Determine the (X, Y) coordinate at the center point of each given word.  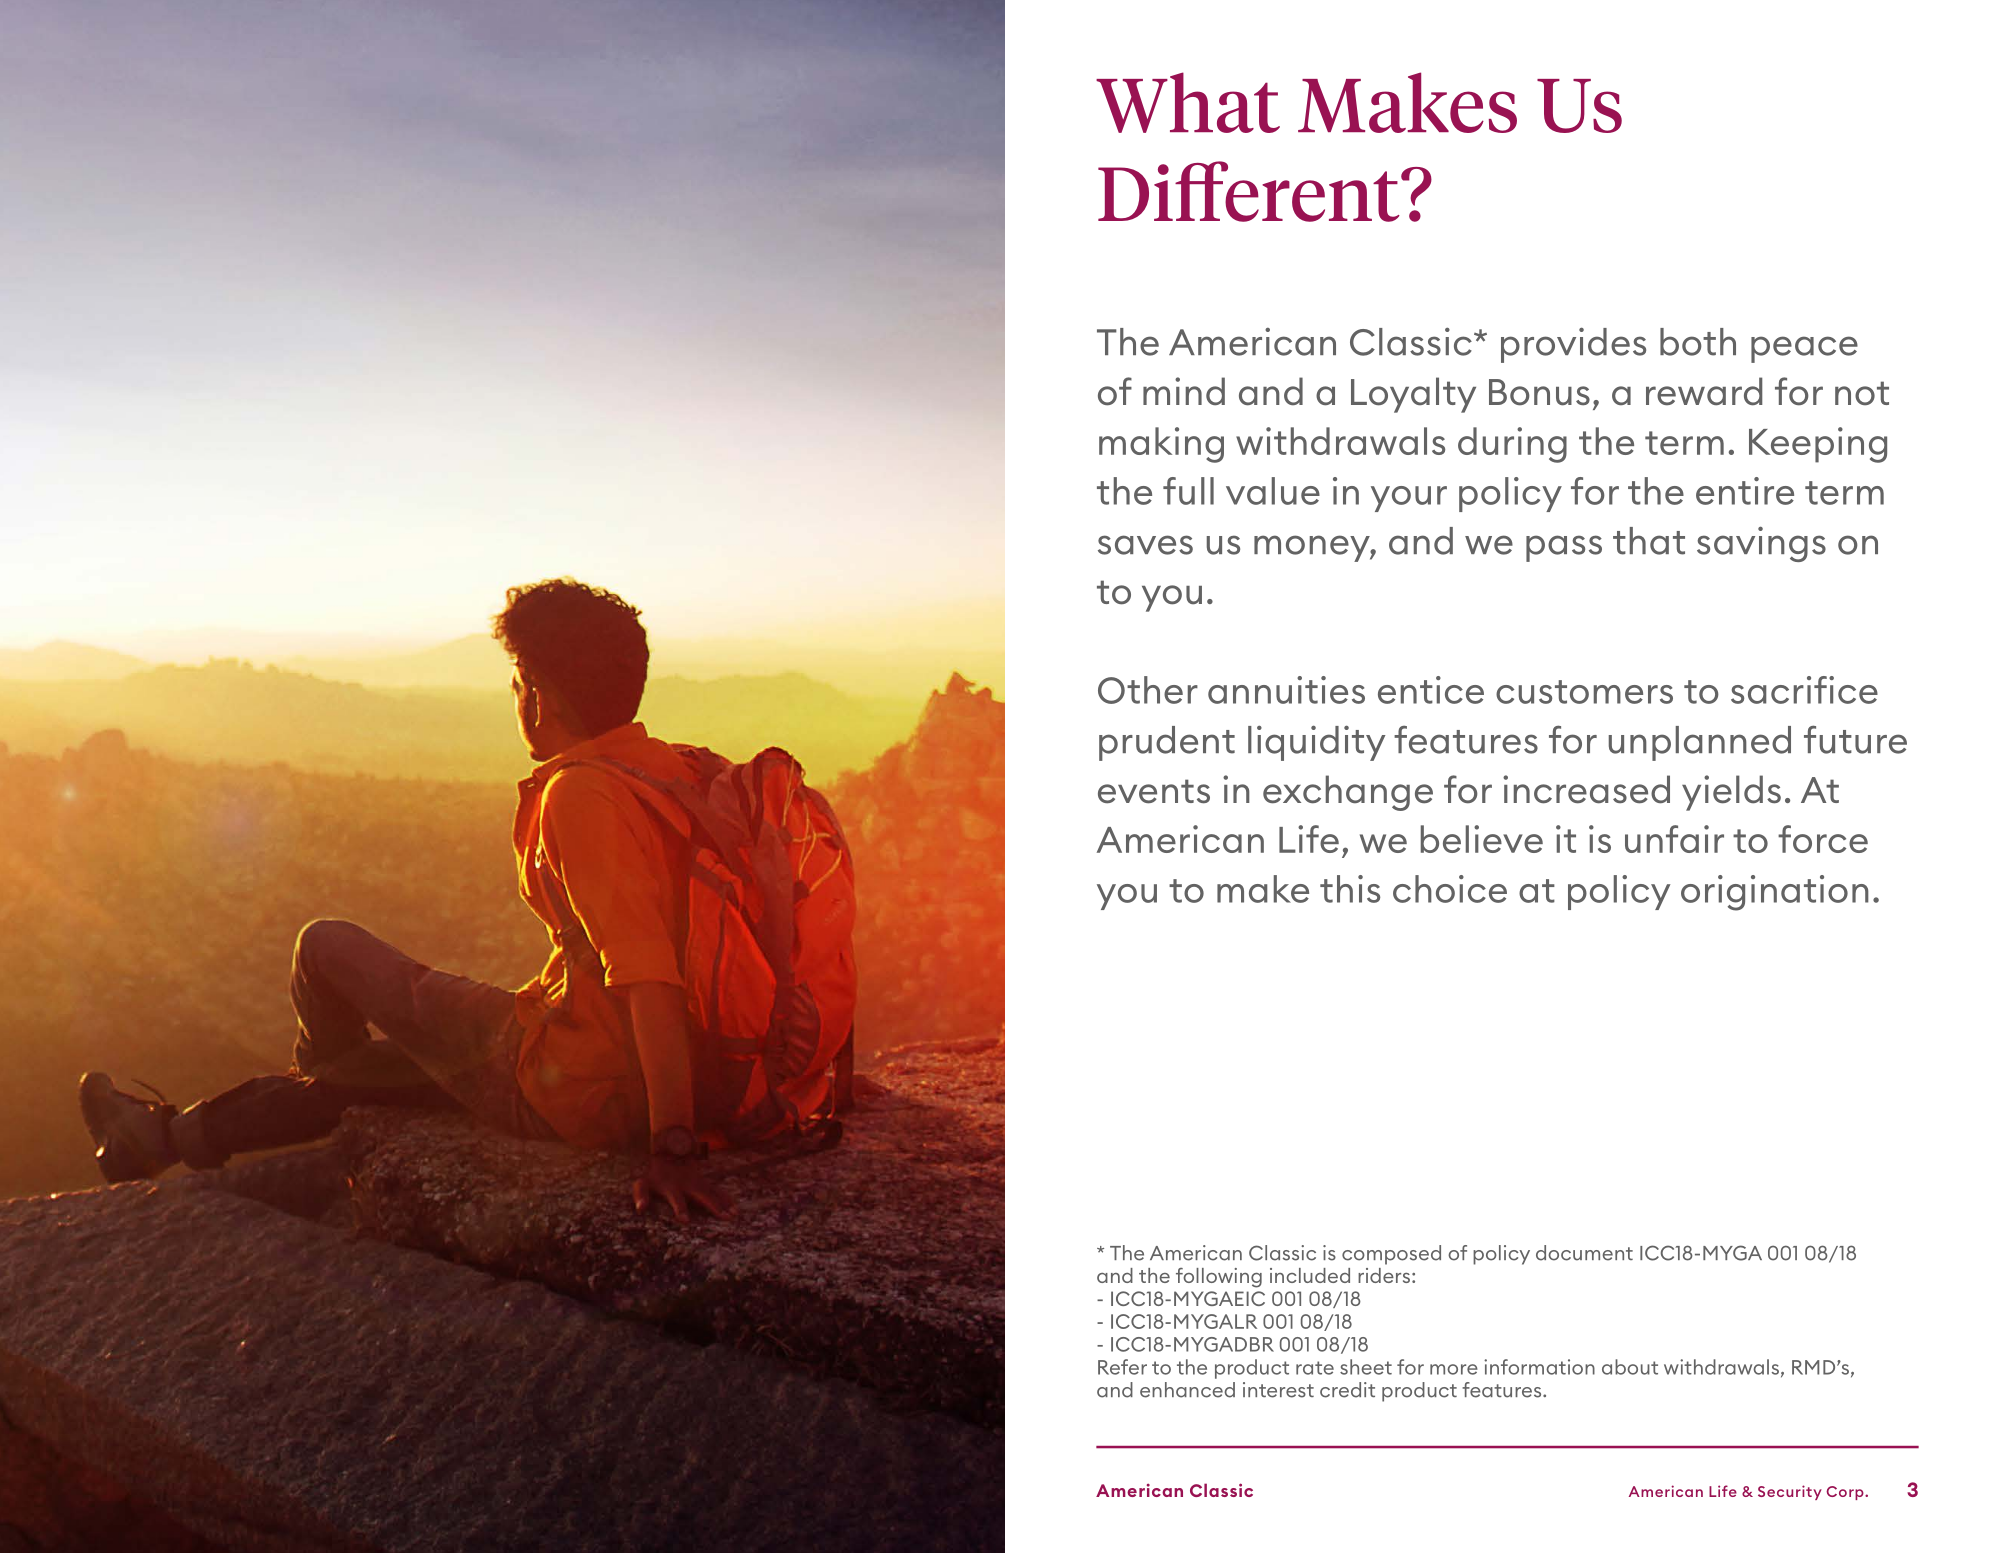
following (1219, 1278)
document (1584, 1253)
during (1512, 445)
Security (1790, 1492)
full (1188, 491)
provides (1573, 345)
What (1188, 102)
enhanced (1187, 1390)
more (1454, 1369)
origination (1775, 893)
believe (1482, 839)
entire (1745, 491)
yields (1731, 793)
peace (1804, 349)
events (1154, 791)
